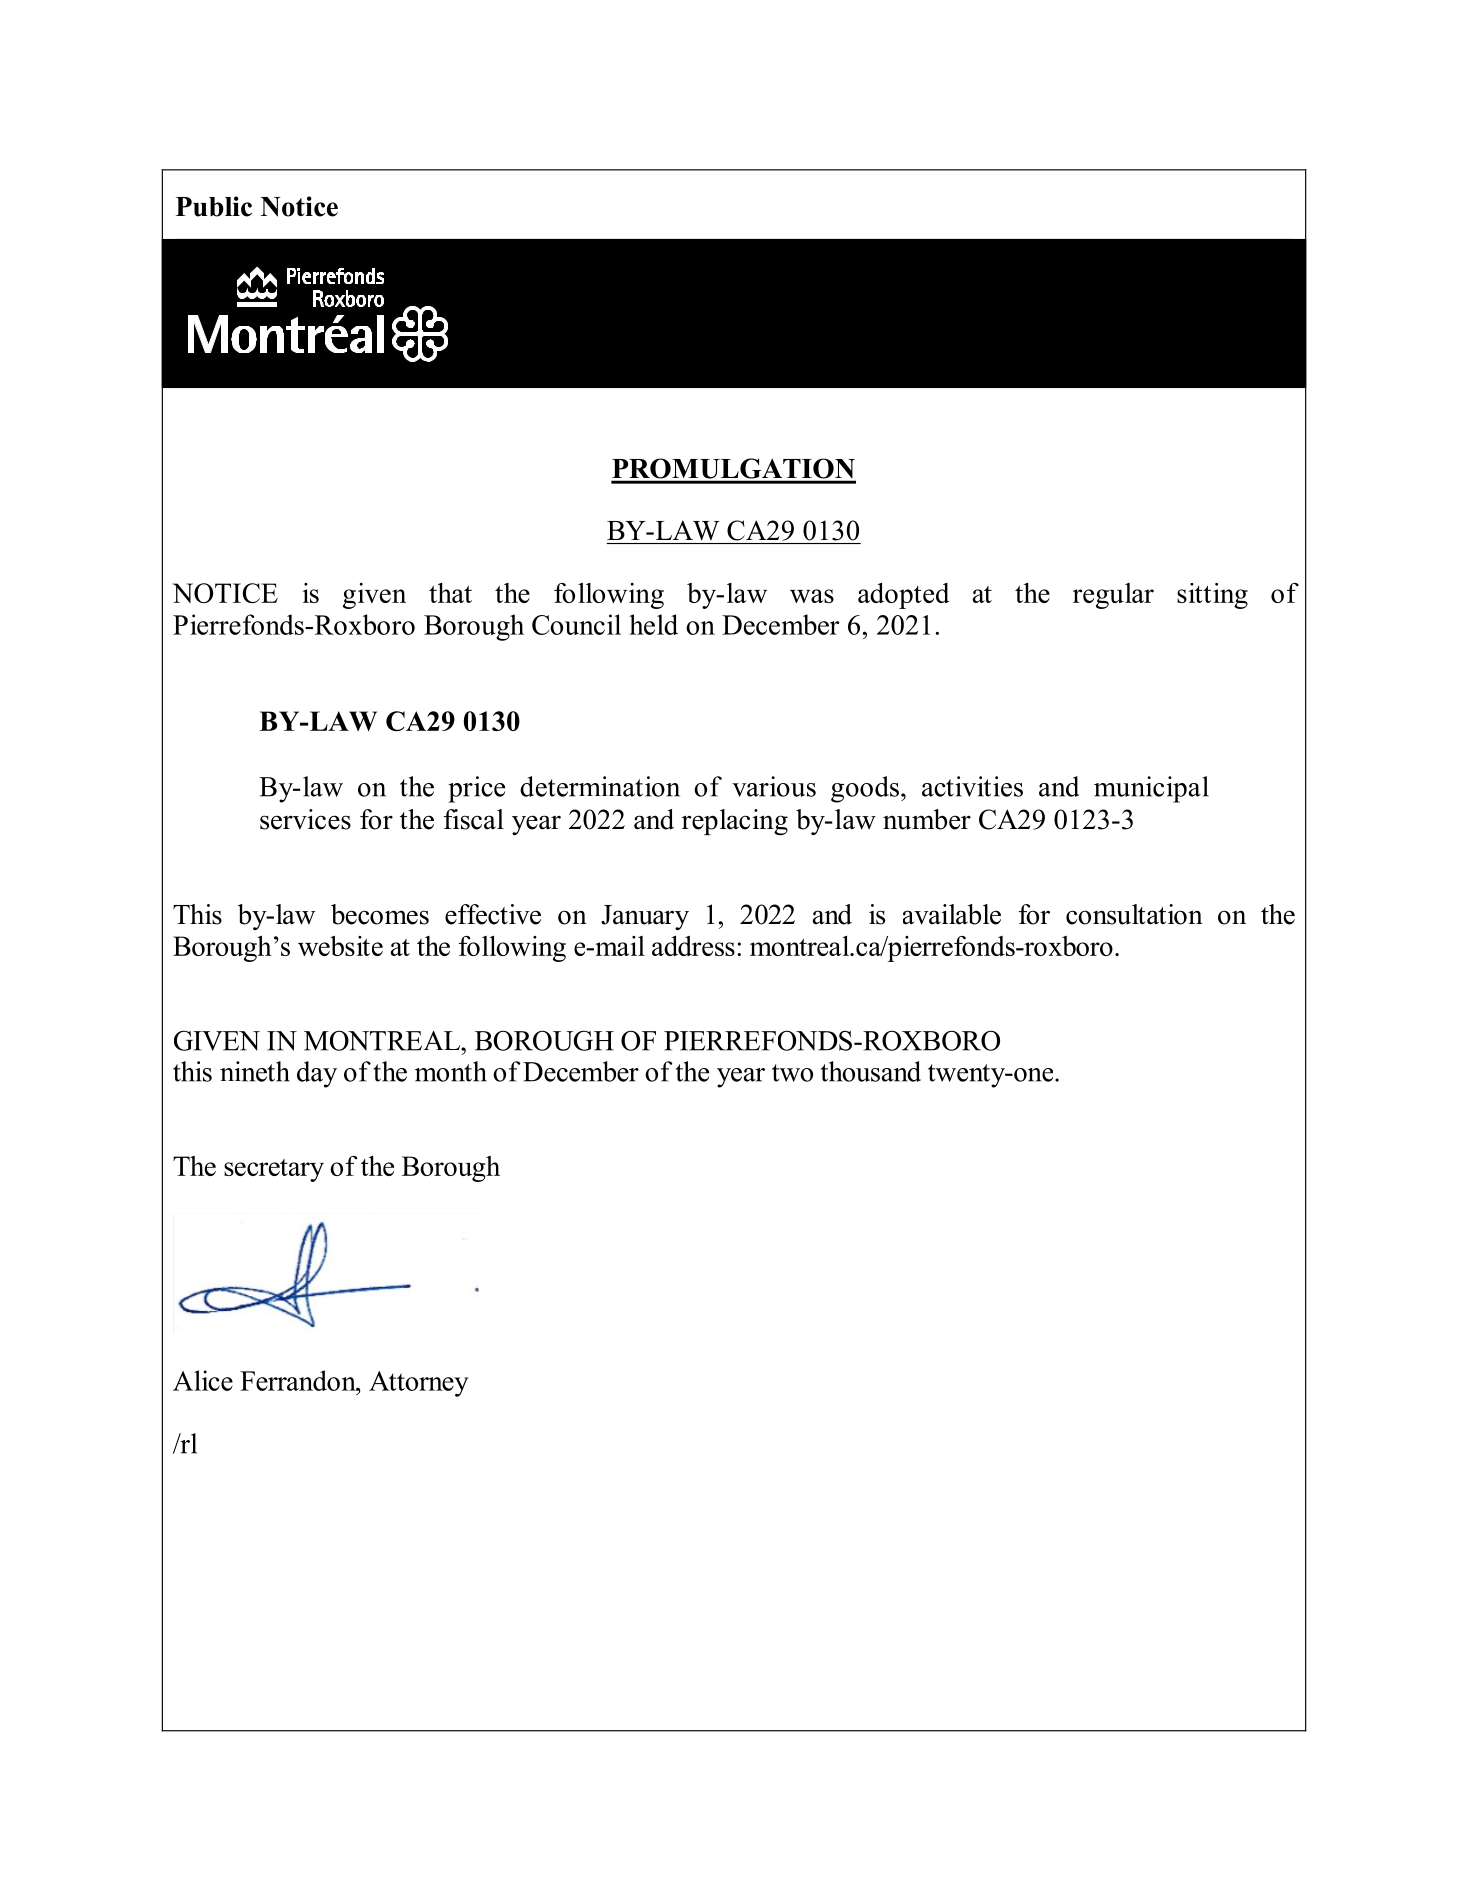  Describe the element at coordinates (450, 593) in the screenshot. I see `that` at that location.
